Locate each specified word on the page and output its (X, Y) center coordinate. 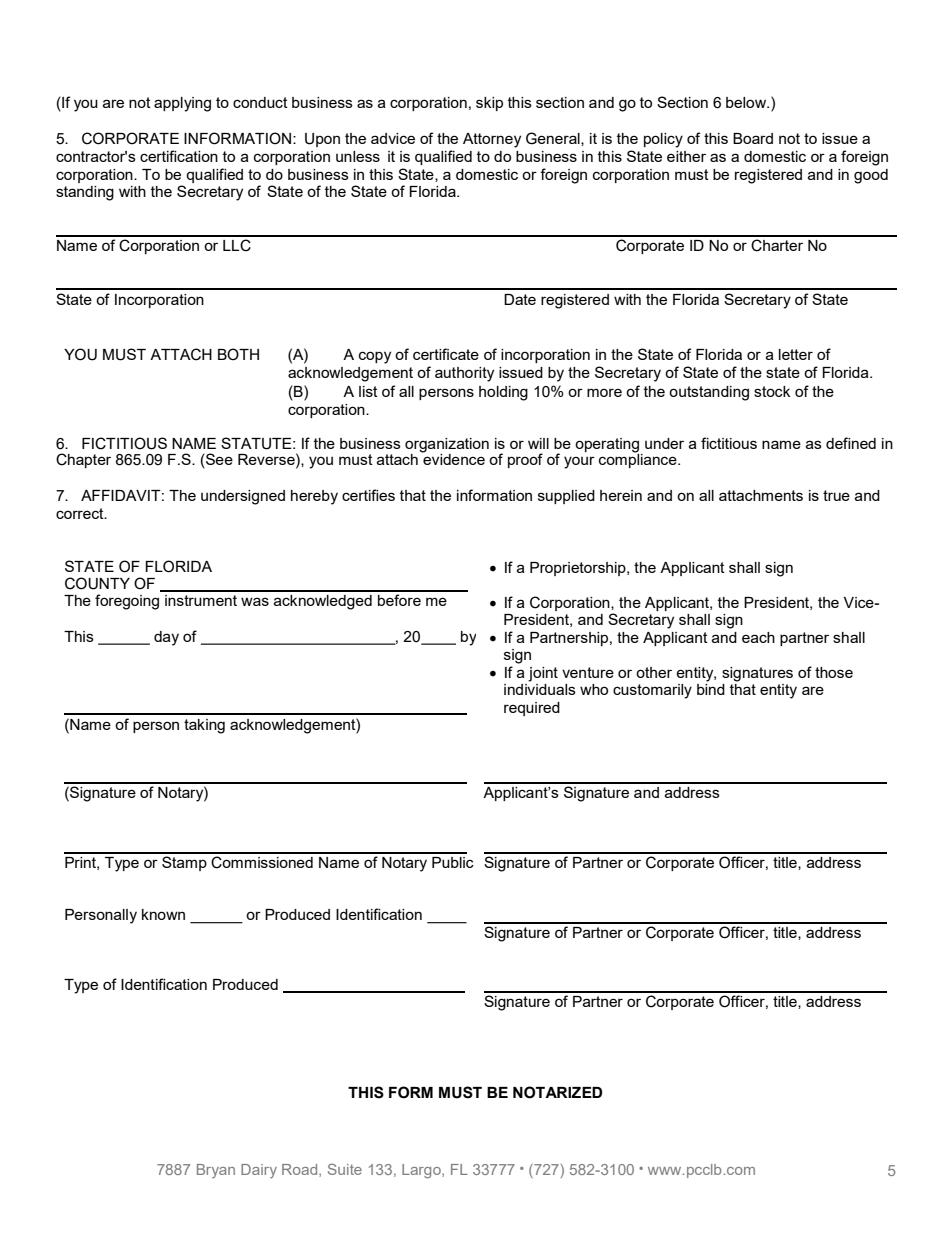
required (532, 709)
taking (204, 726)
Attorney (492, 140)
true (836, 495)
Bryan (216, 1171)
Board (753, 138)
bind (711, 689)
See (218, 459)
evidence (453, 458)
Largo (422, 1171)
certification (179, 156)
